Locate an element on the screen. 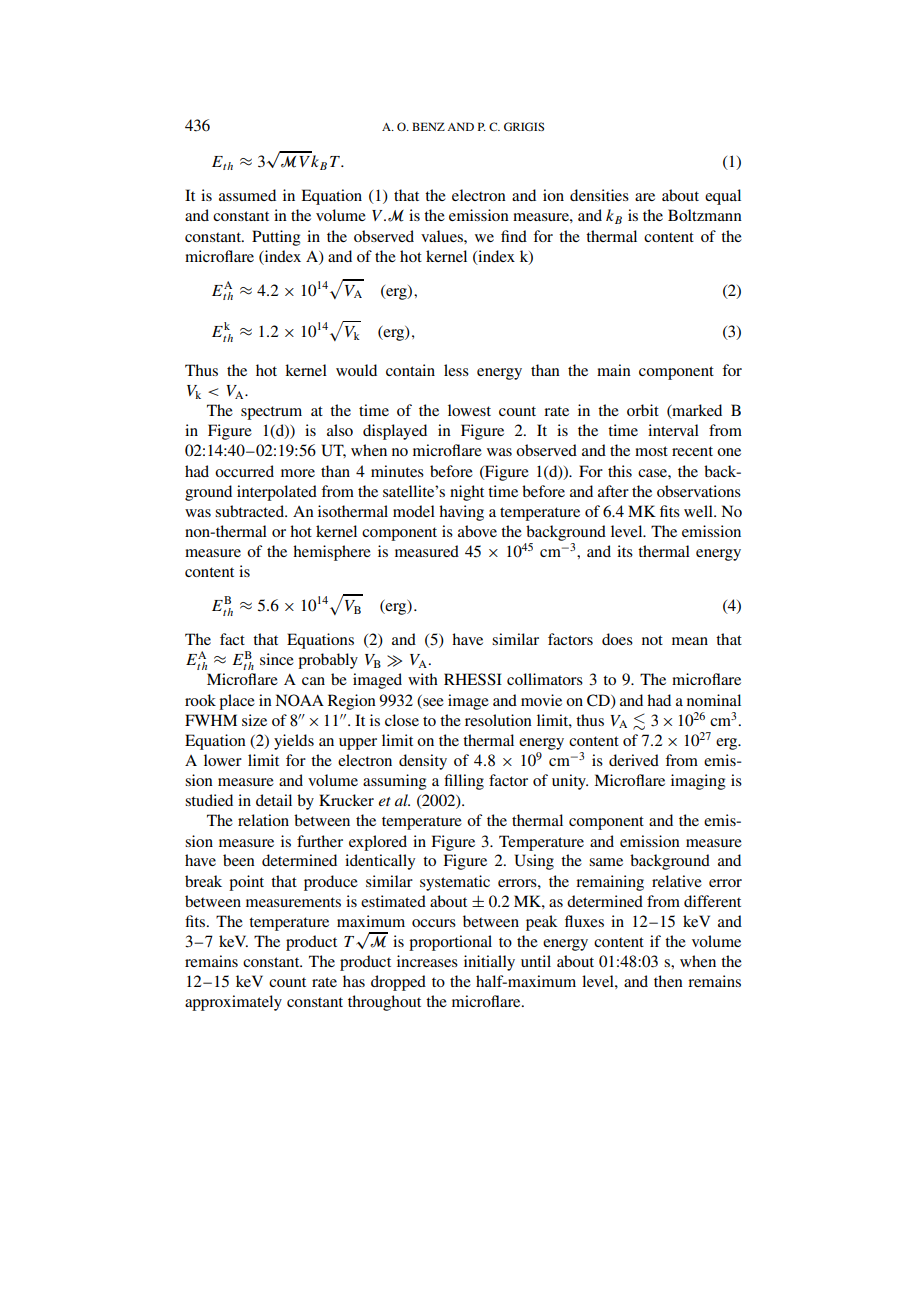 The height and width of the screenshot is (1308, 924). orbit is located at coordinates (643, 410).
